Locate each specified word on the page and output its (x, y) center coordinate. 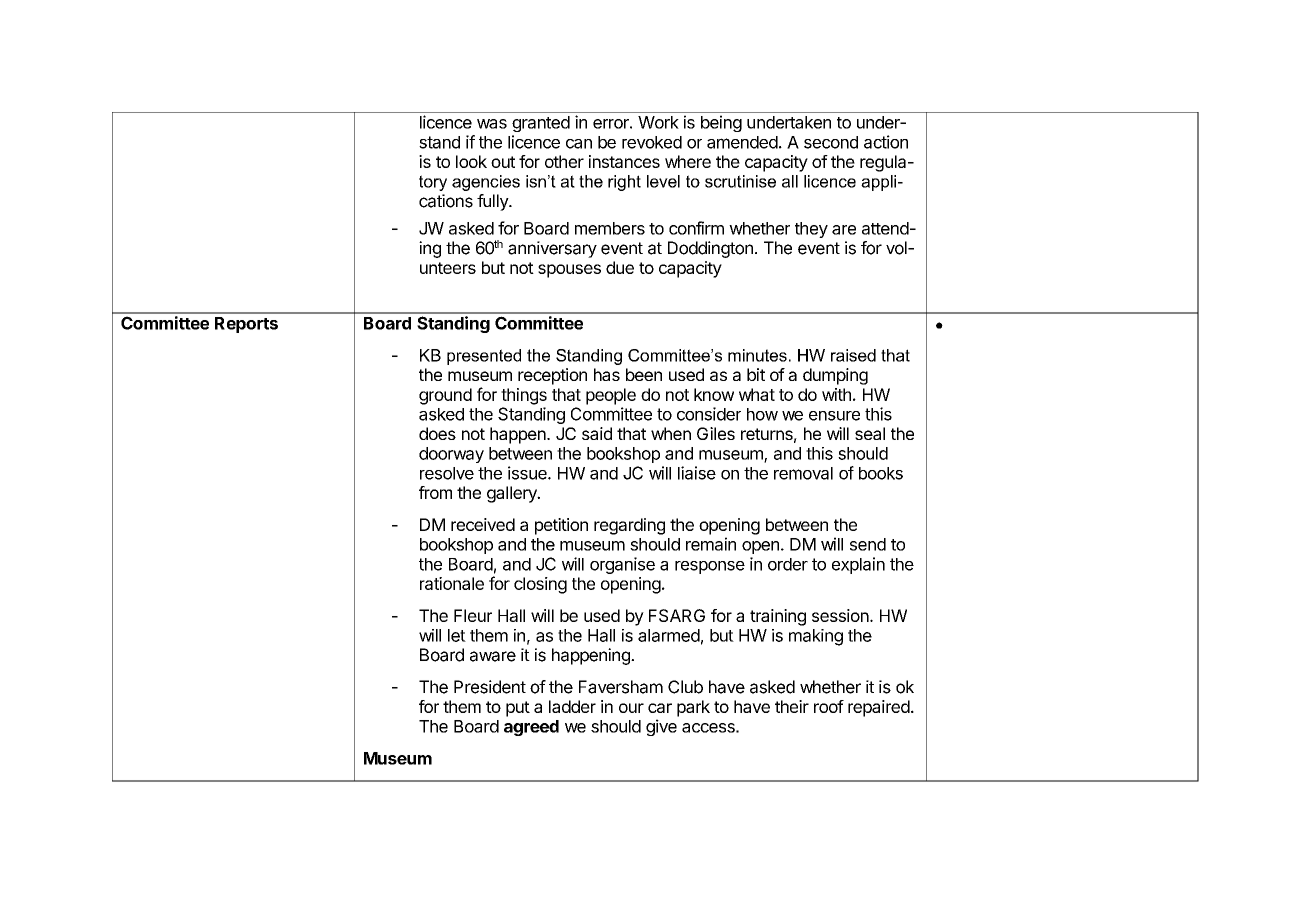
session (840, 615)
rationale (452, 583)
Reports (246, 325)
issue (528, 473)
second (831, 142)
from (435, 492)
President (490, 687)
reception (552, 376)
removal (803, 473)
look (471, 161)
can (579, 144)
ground (445, 396)
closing (540, 585)
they (811, 230)
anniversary (552, 249)
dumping (835, 376)
